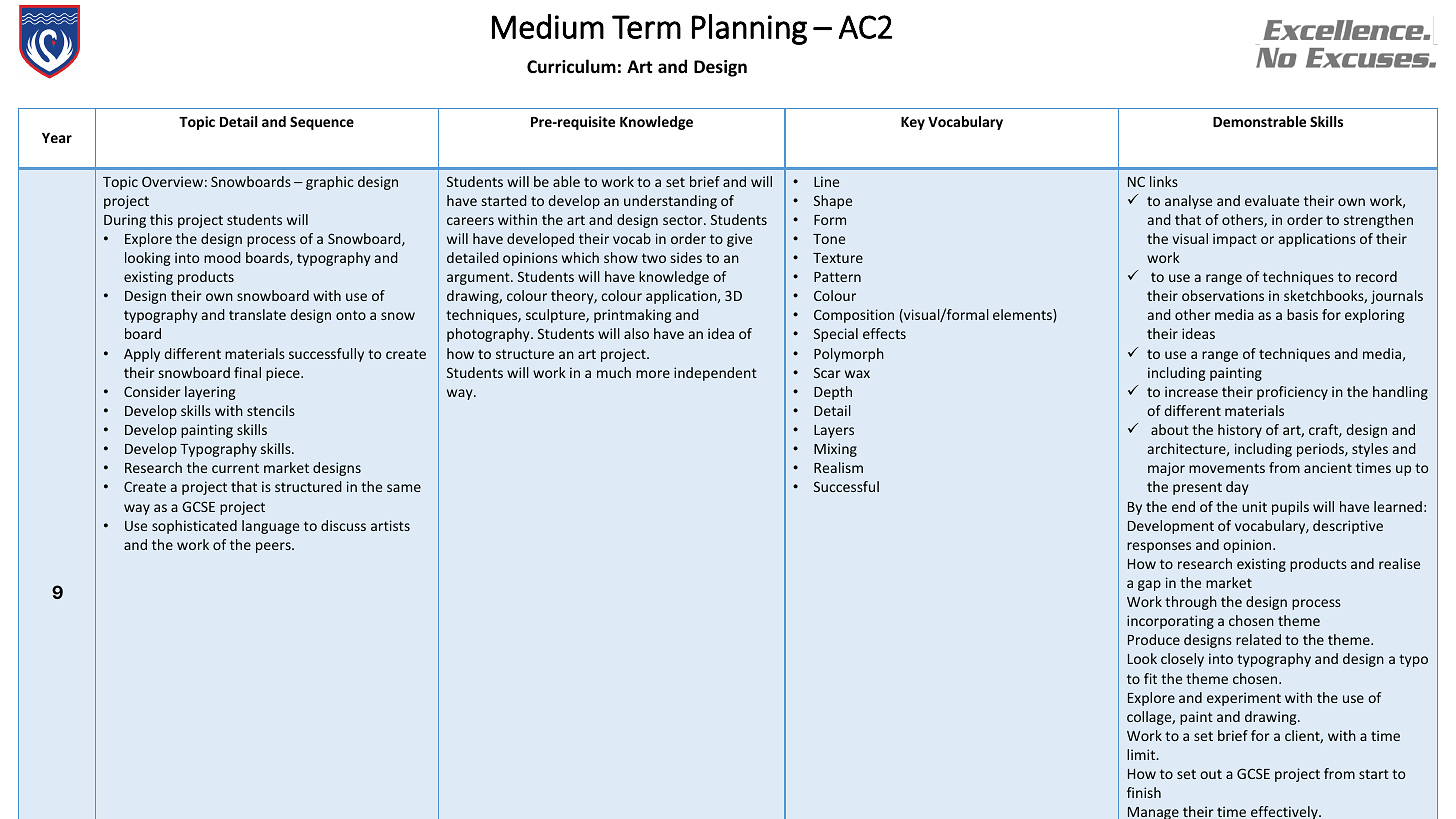 This screenshot has height=819, width=1456. What do you see at coordinates (749, 29) in the screenshot?
I see `Planning` at bounding box center [749, 29].
